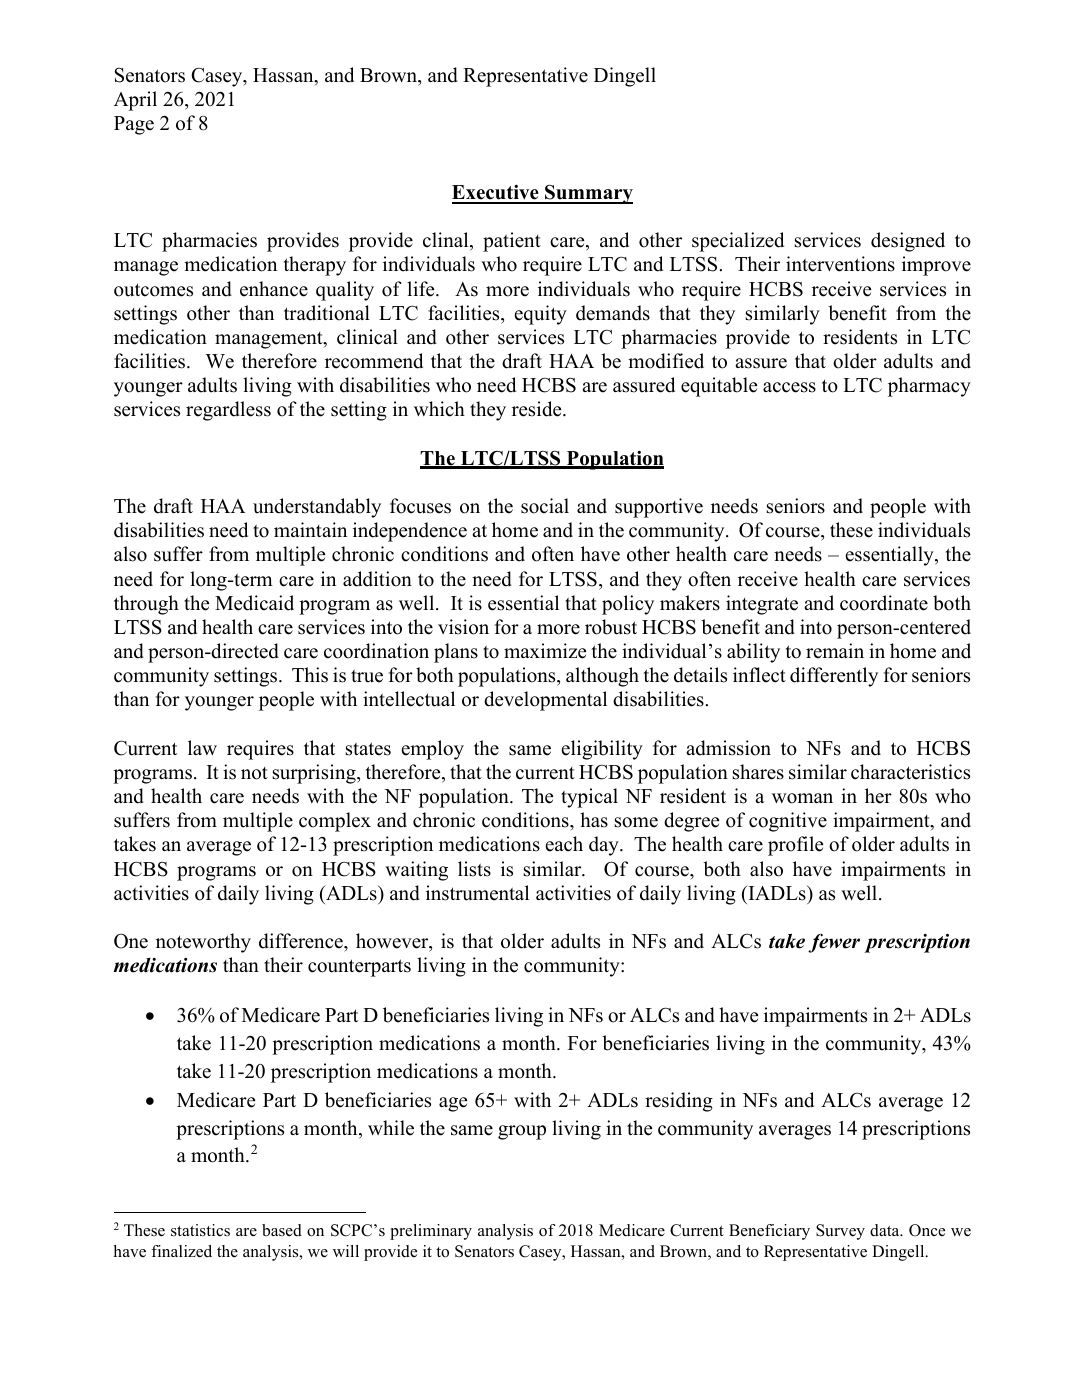 The image size is (1072, 1387). Describe the element at coordinates (431, 1232) in the image. I see `preliminary` at that location.
